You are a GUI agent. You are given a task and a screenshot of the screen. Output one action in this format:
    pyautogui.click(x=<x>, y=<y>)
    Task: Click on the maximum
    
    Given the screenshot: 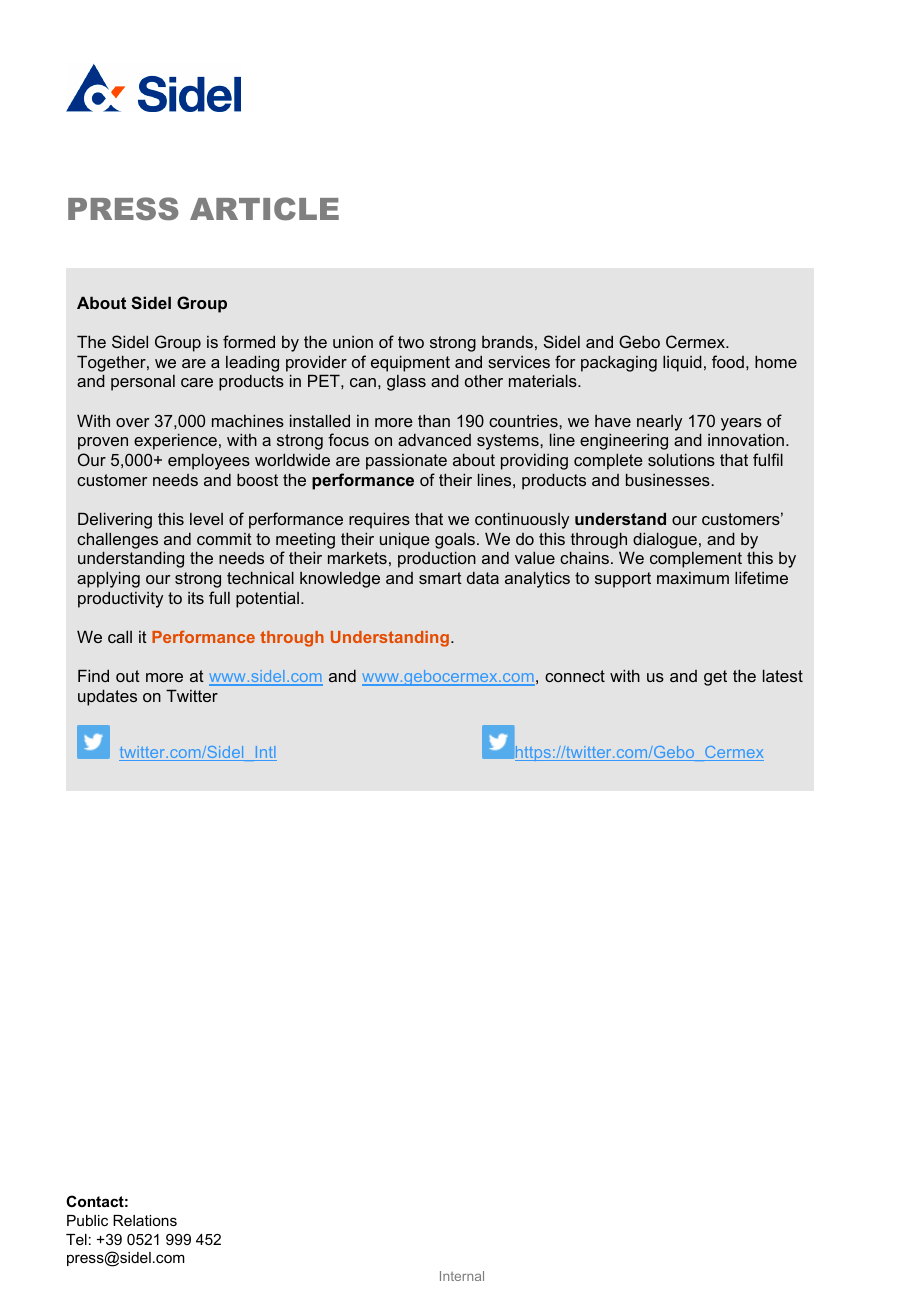 What is the action you would take?
    pyautogui.click(x=693, y=578)
